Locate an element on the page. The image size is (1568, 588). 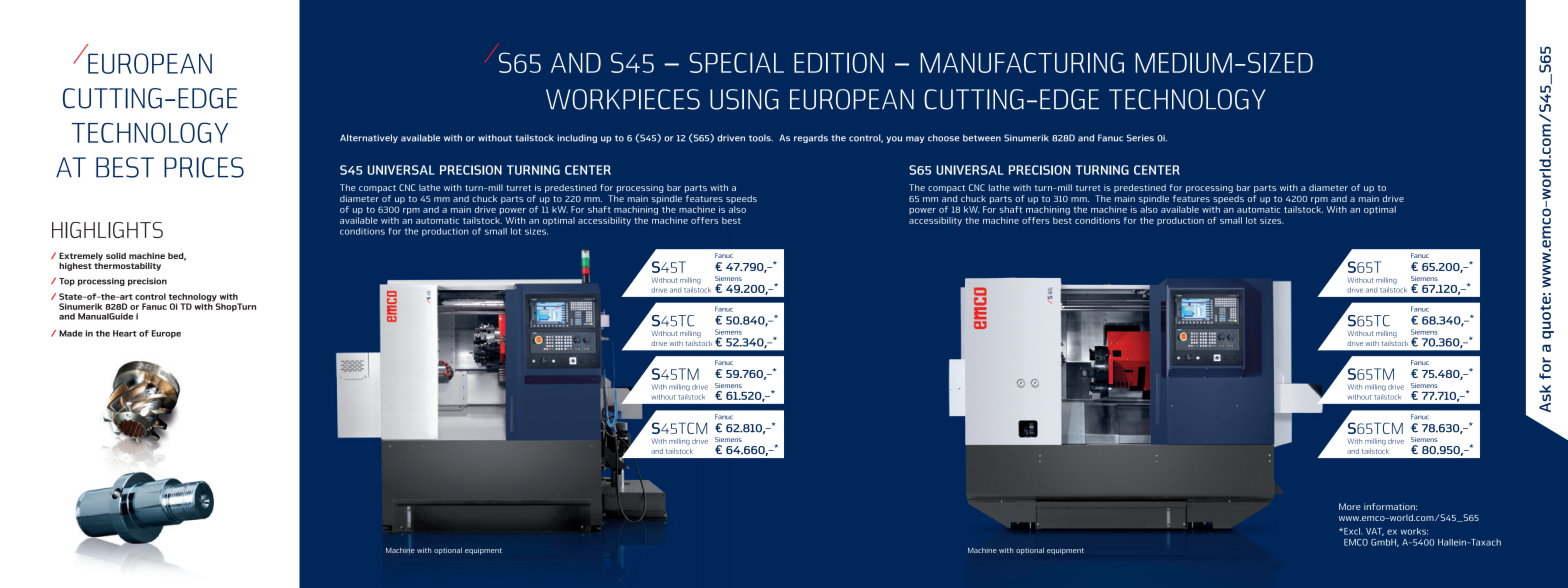
Alternatively is located at coordinates (369, 138).
